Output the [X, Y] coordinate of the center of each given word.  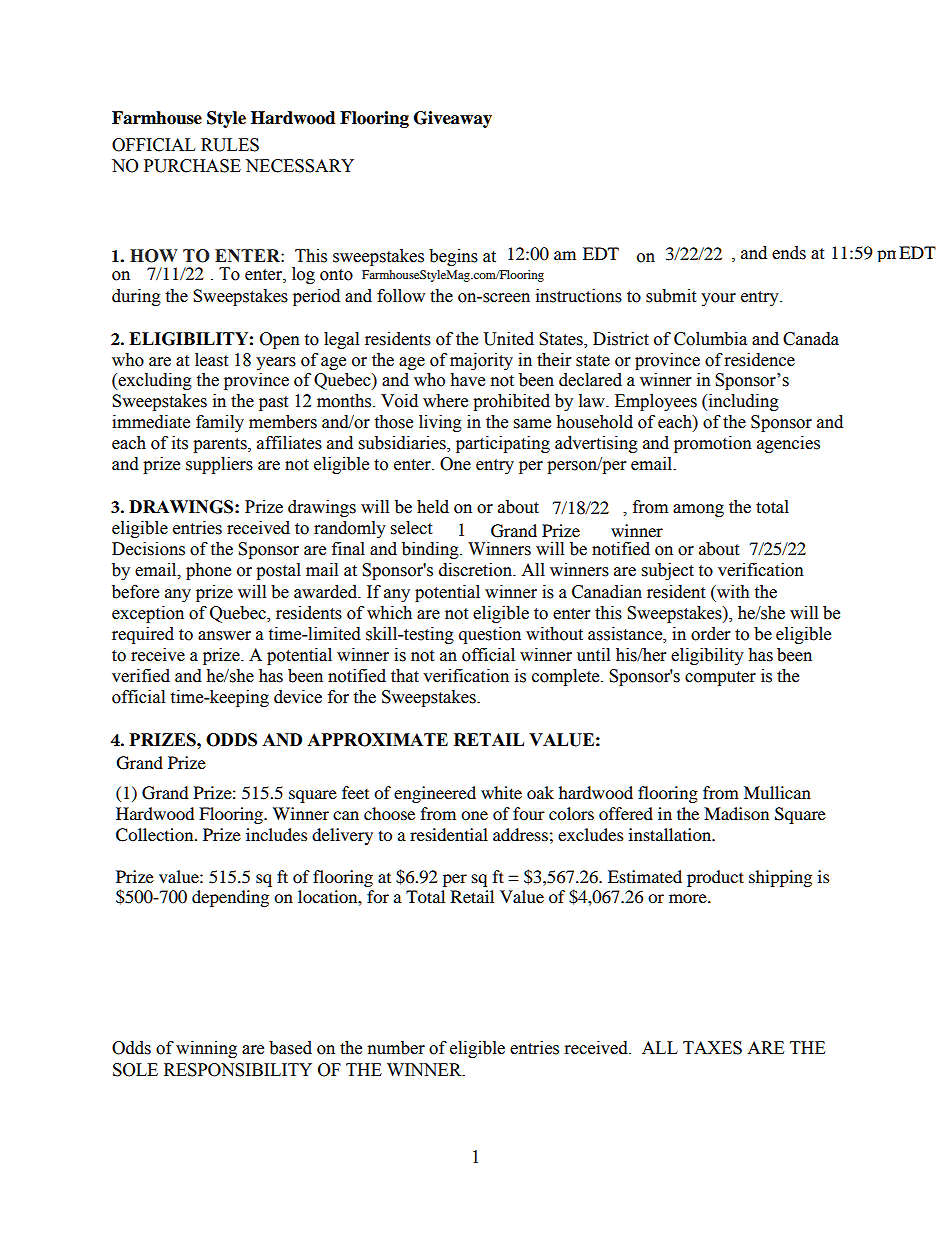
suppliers [219, 465]
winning [206, 1049]
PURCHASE [192, 166]
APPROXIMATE [377, 740]
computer [720, 678]
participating [503, 444]
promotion [713, 444]
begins [453, 257]
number [396, 1048]
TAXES [712, 1048]
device [298, 697]
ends [789, 253]
